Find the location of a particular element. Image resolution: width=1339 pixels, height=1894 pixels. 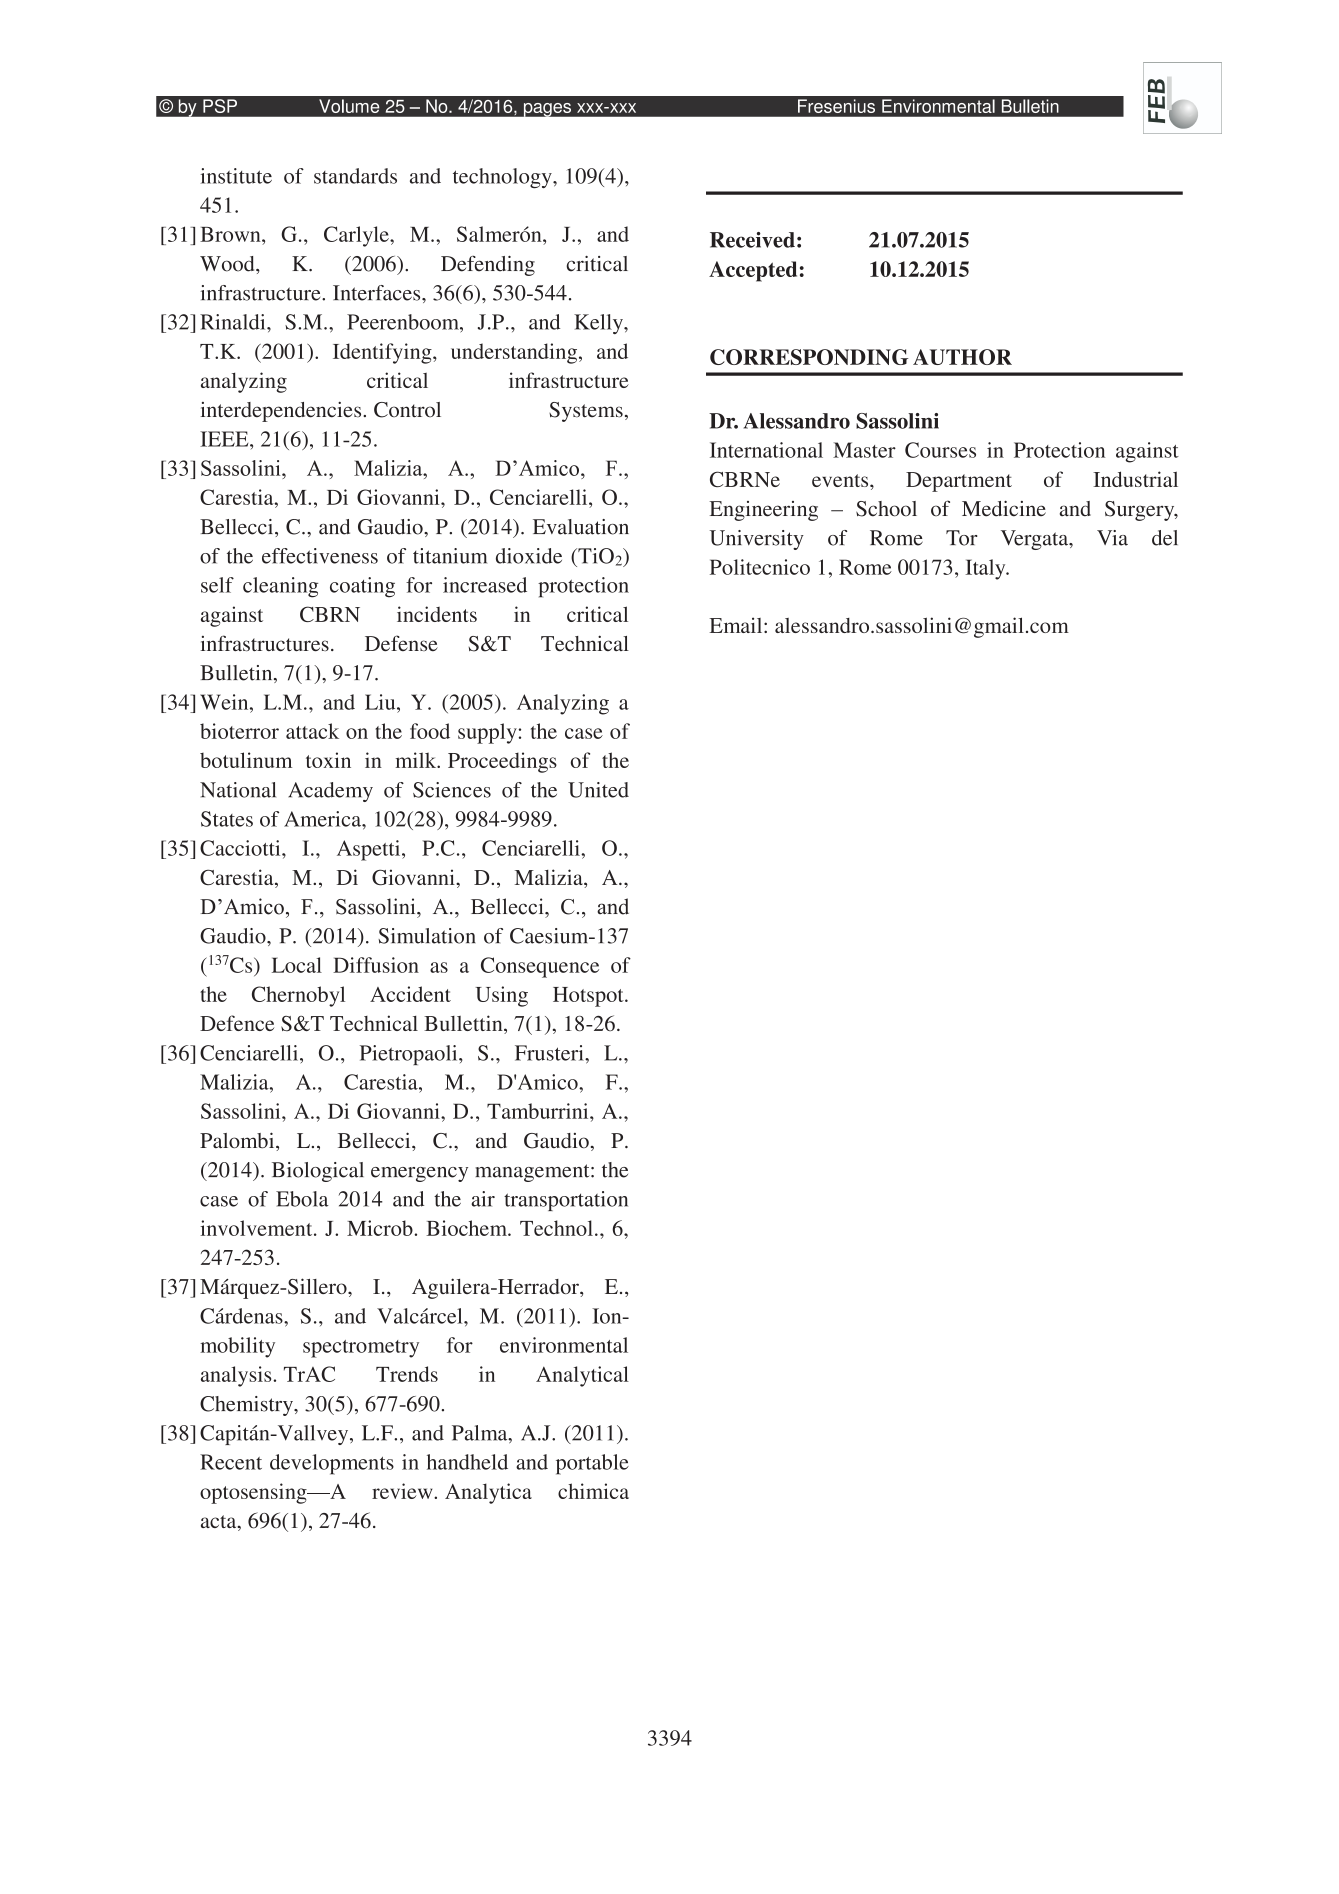

Carlyle is located at coordinates (357, 236).
